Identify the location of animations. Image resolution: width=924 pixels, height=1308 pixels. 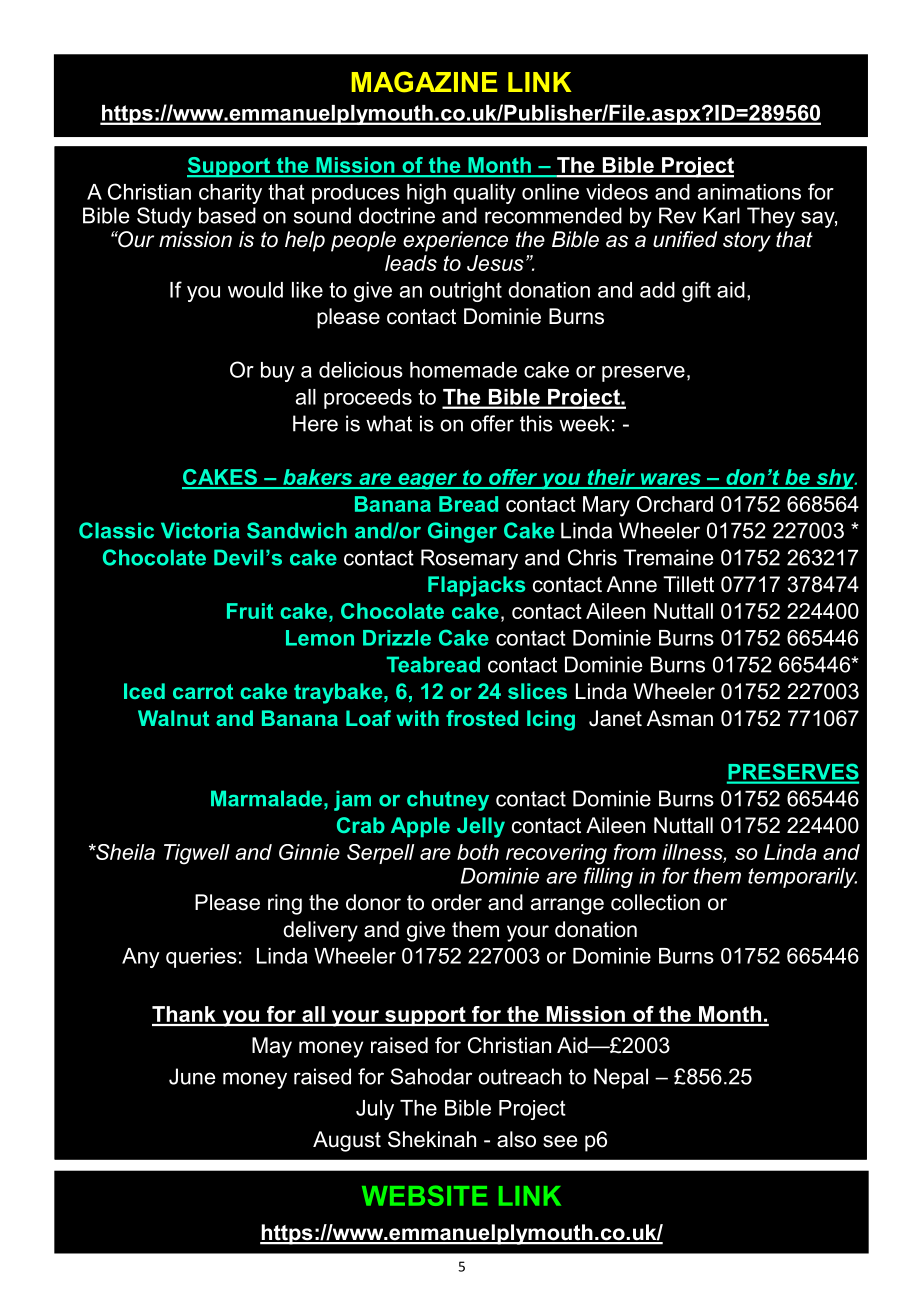
(749, 192).
